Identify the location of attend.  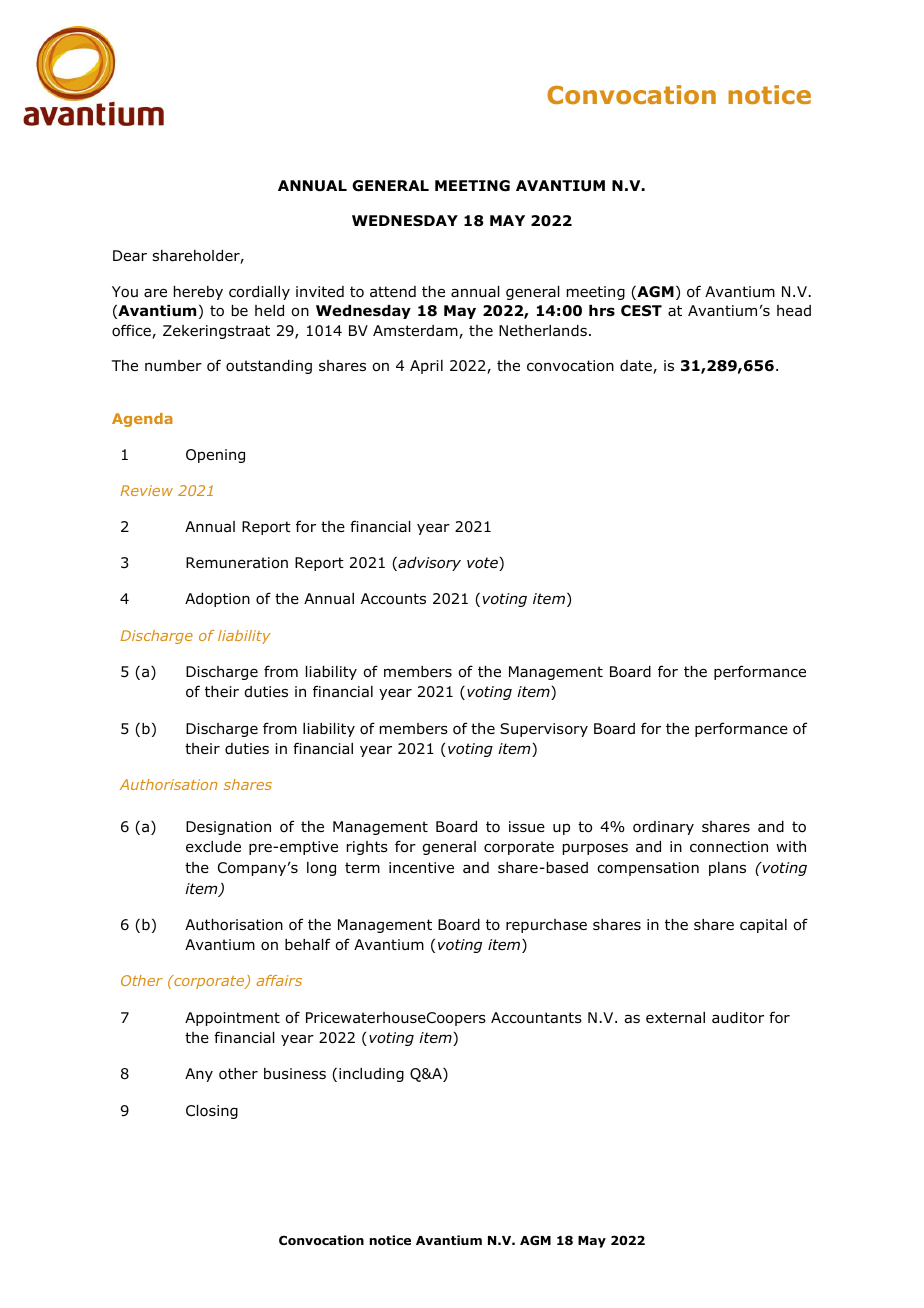
(393, 292).
